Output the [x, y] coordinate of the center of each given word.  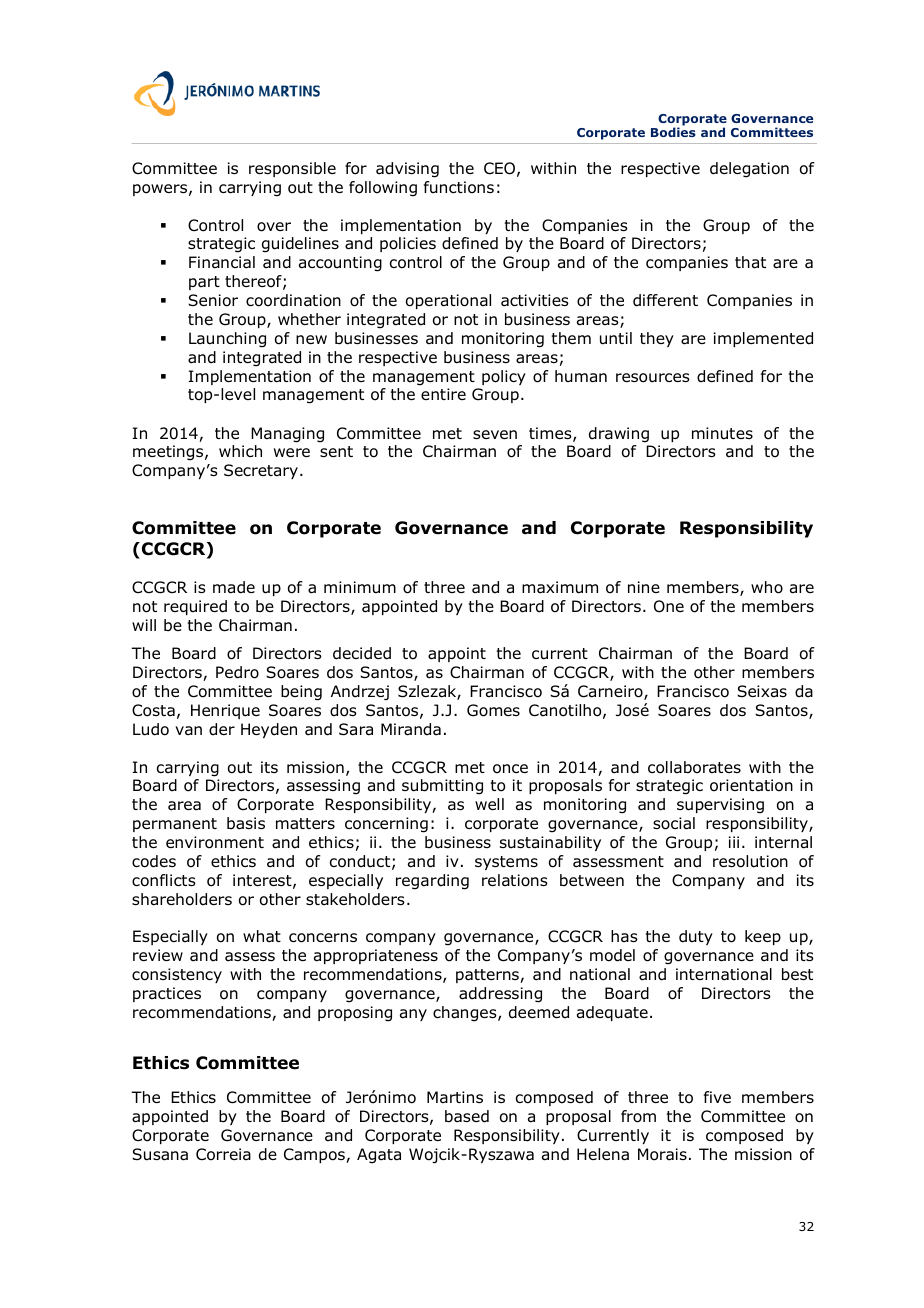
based [467, 1116]
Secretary [261, 471]
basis [246, 823]
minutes [722, 433]
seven [495, 434]
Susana [160, 1154]
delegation [749, 170]
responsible [292, 169]
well [489, 804]
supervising [720, 806]
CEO [499, 168]
